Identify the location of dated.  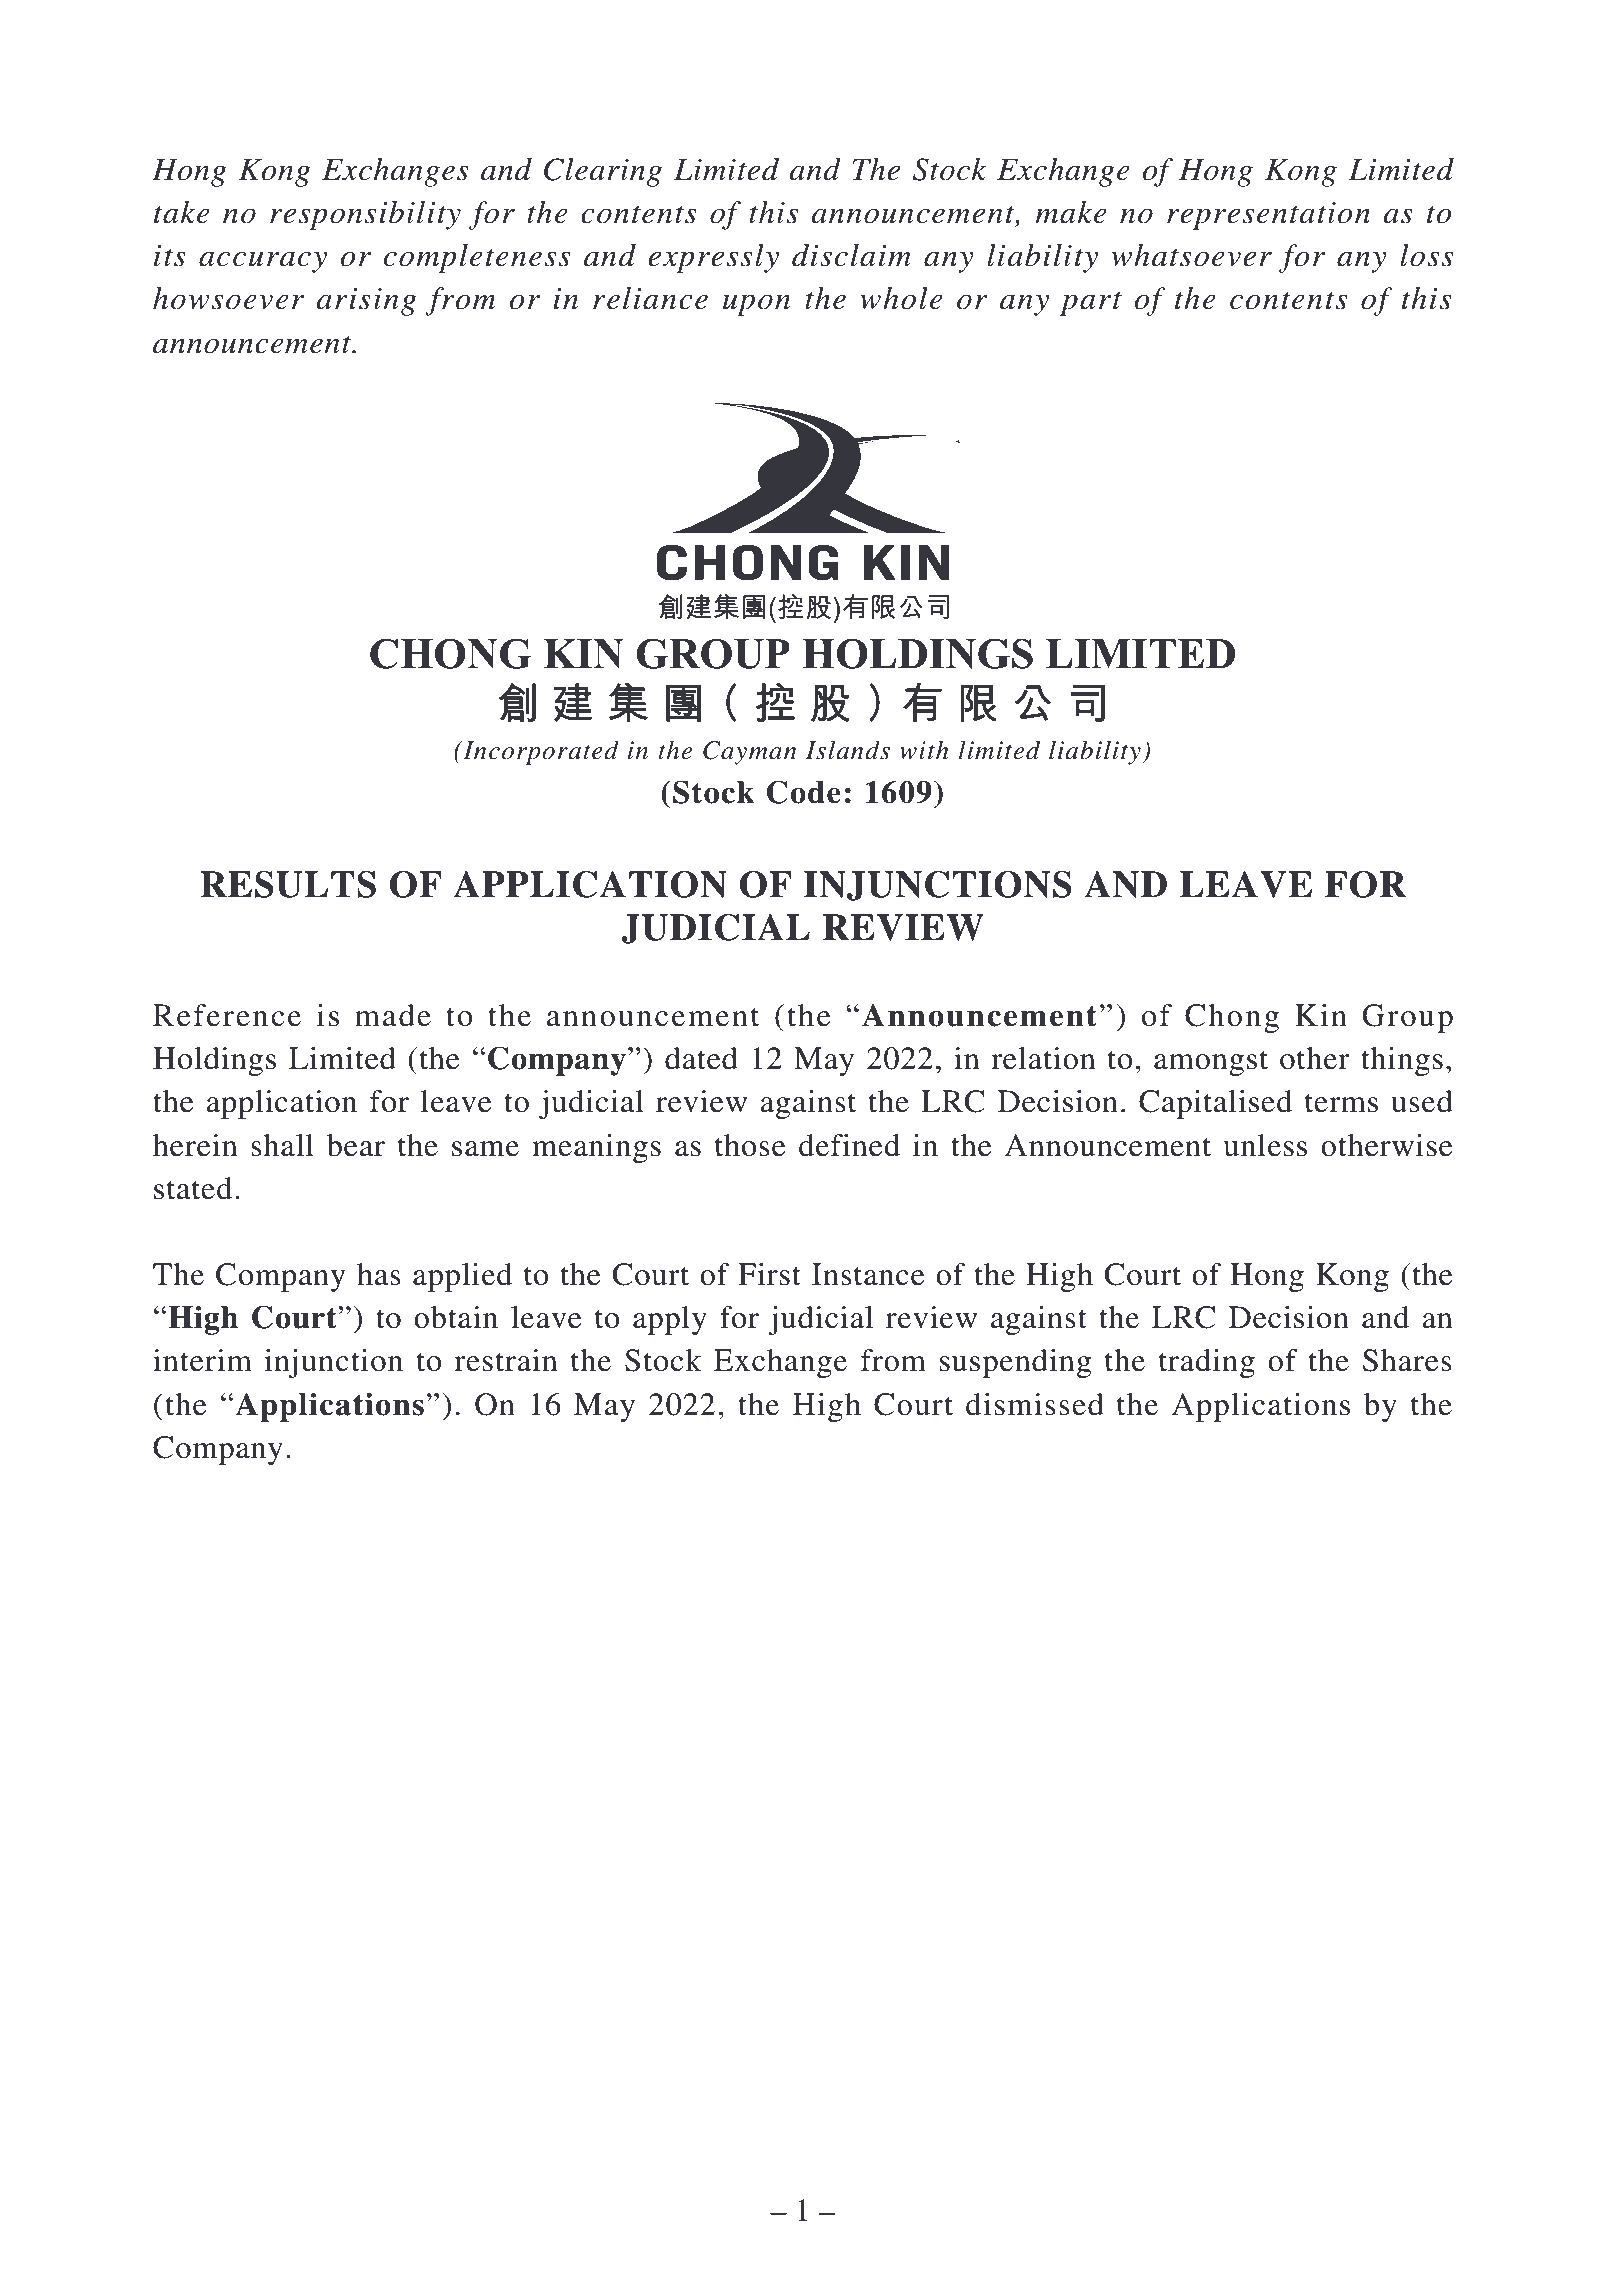
(701, 1058).
